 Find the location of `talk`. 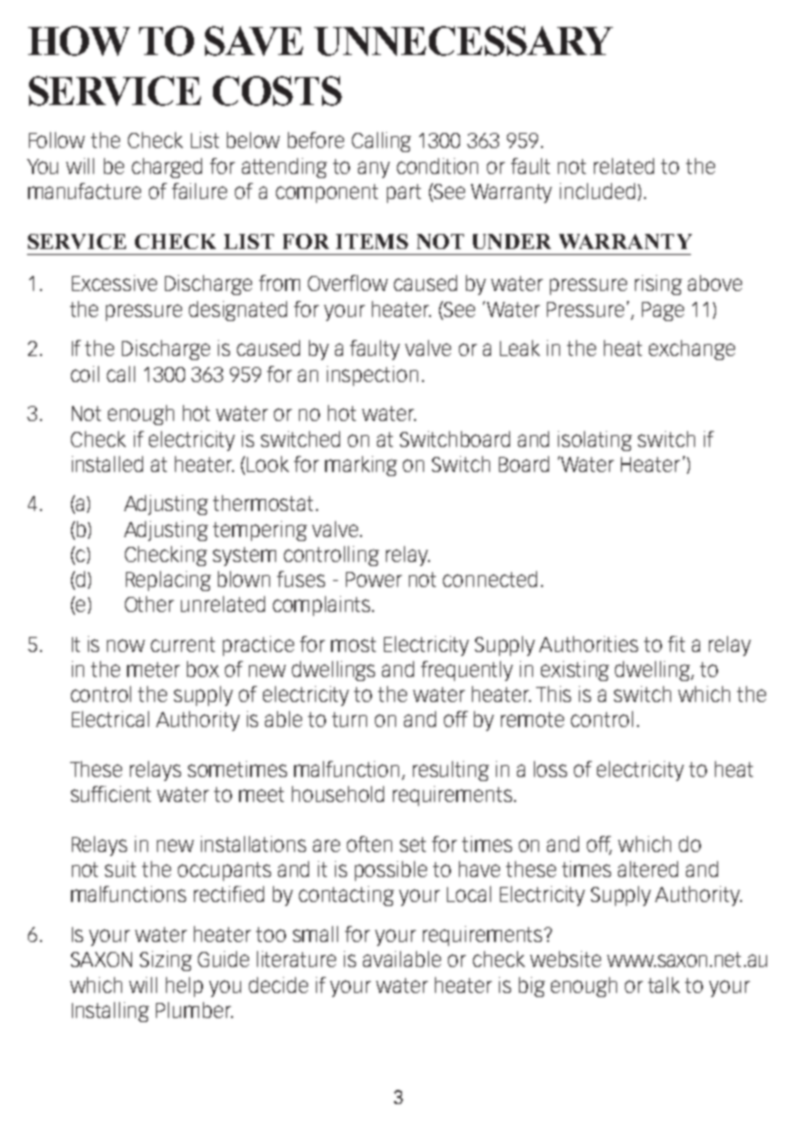

talk is located at coordinates (664, 985).
